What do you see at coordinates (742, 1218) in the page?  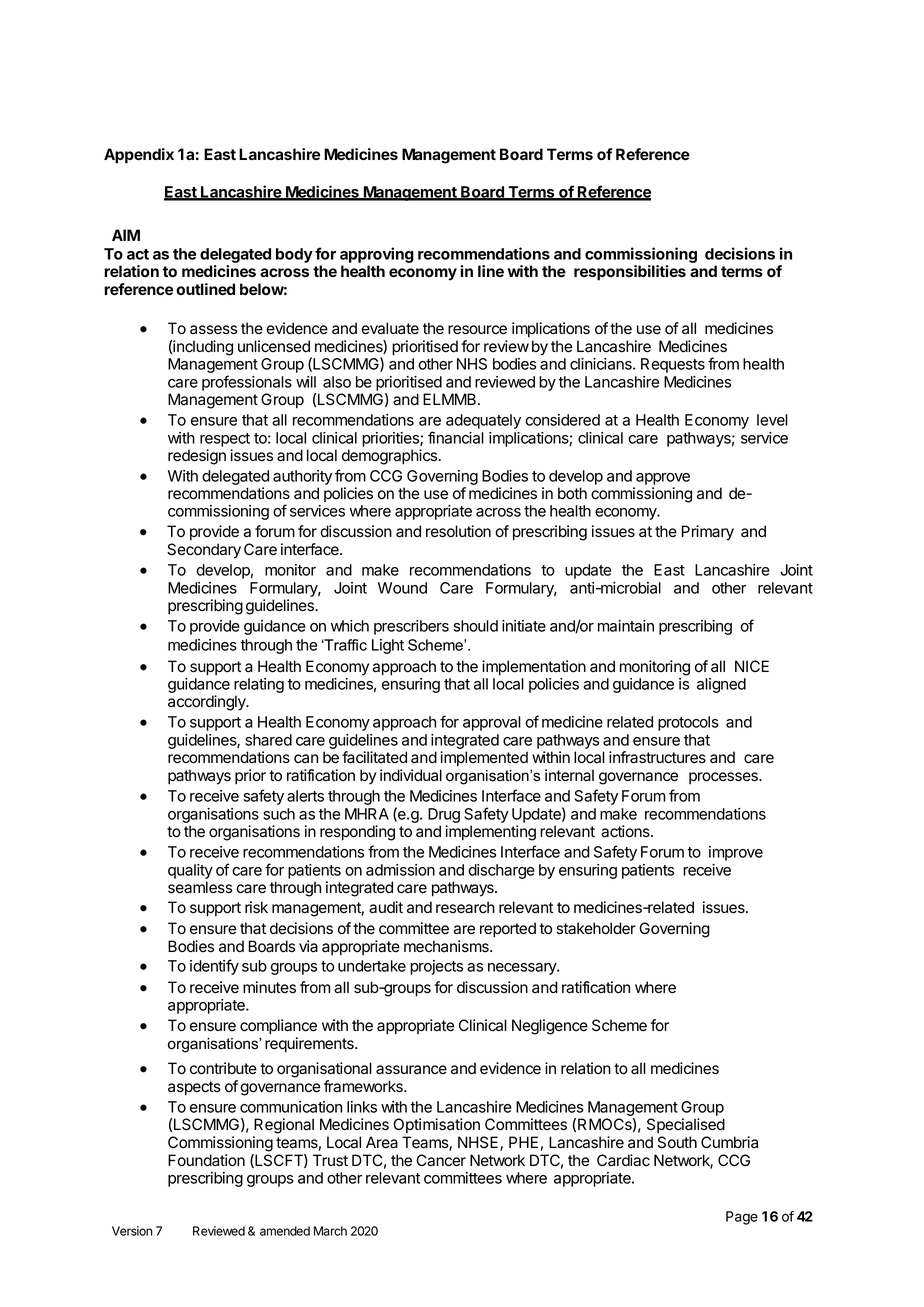 I see `Page` at bounding box center [742, 1218].
